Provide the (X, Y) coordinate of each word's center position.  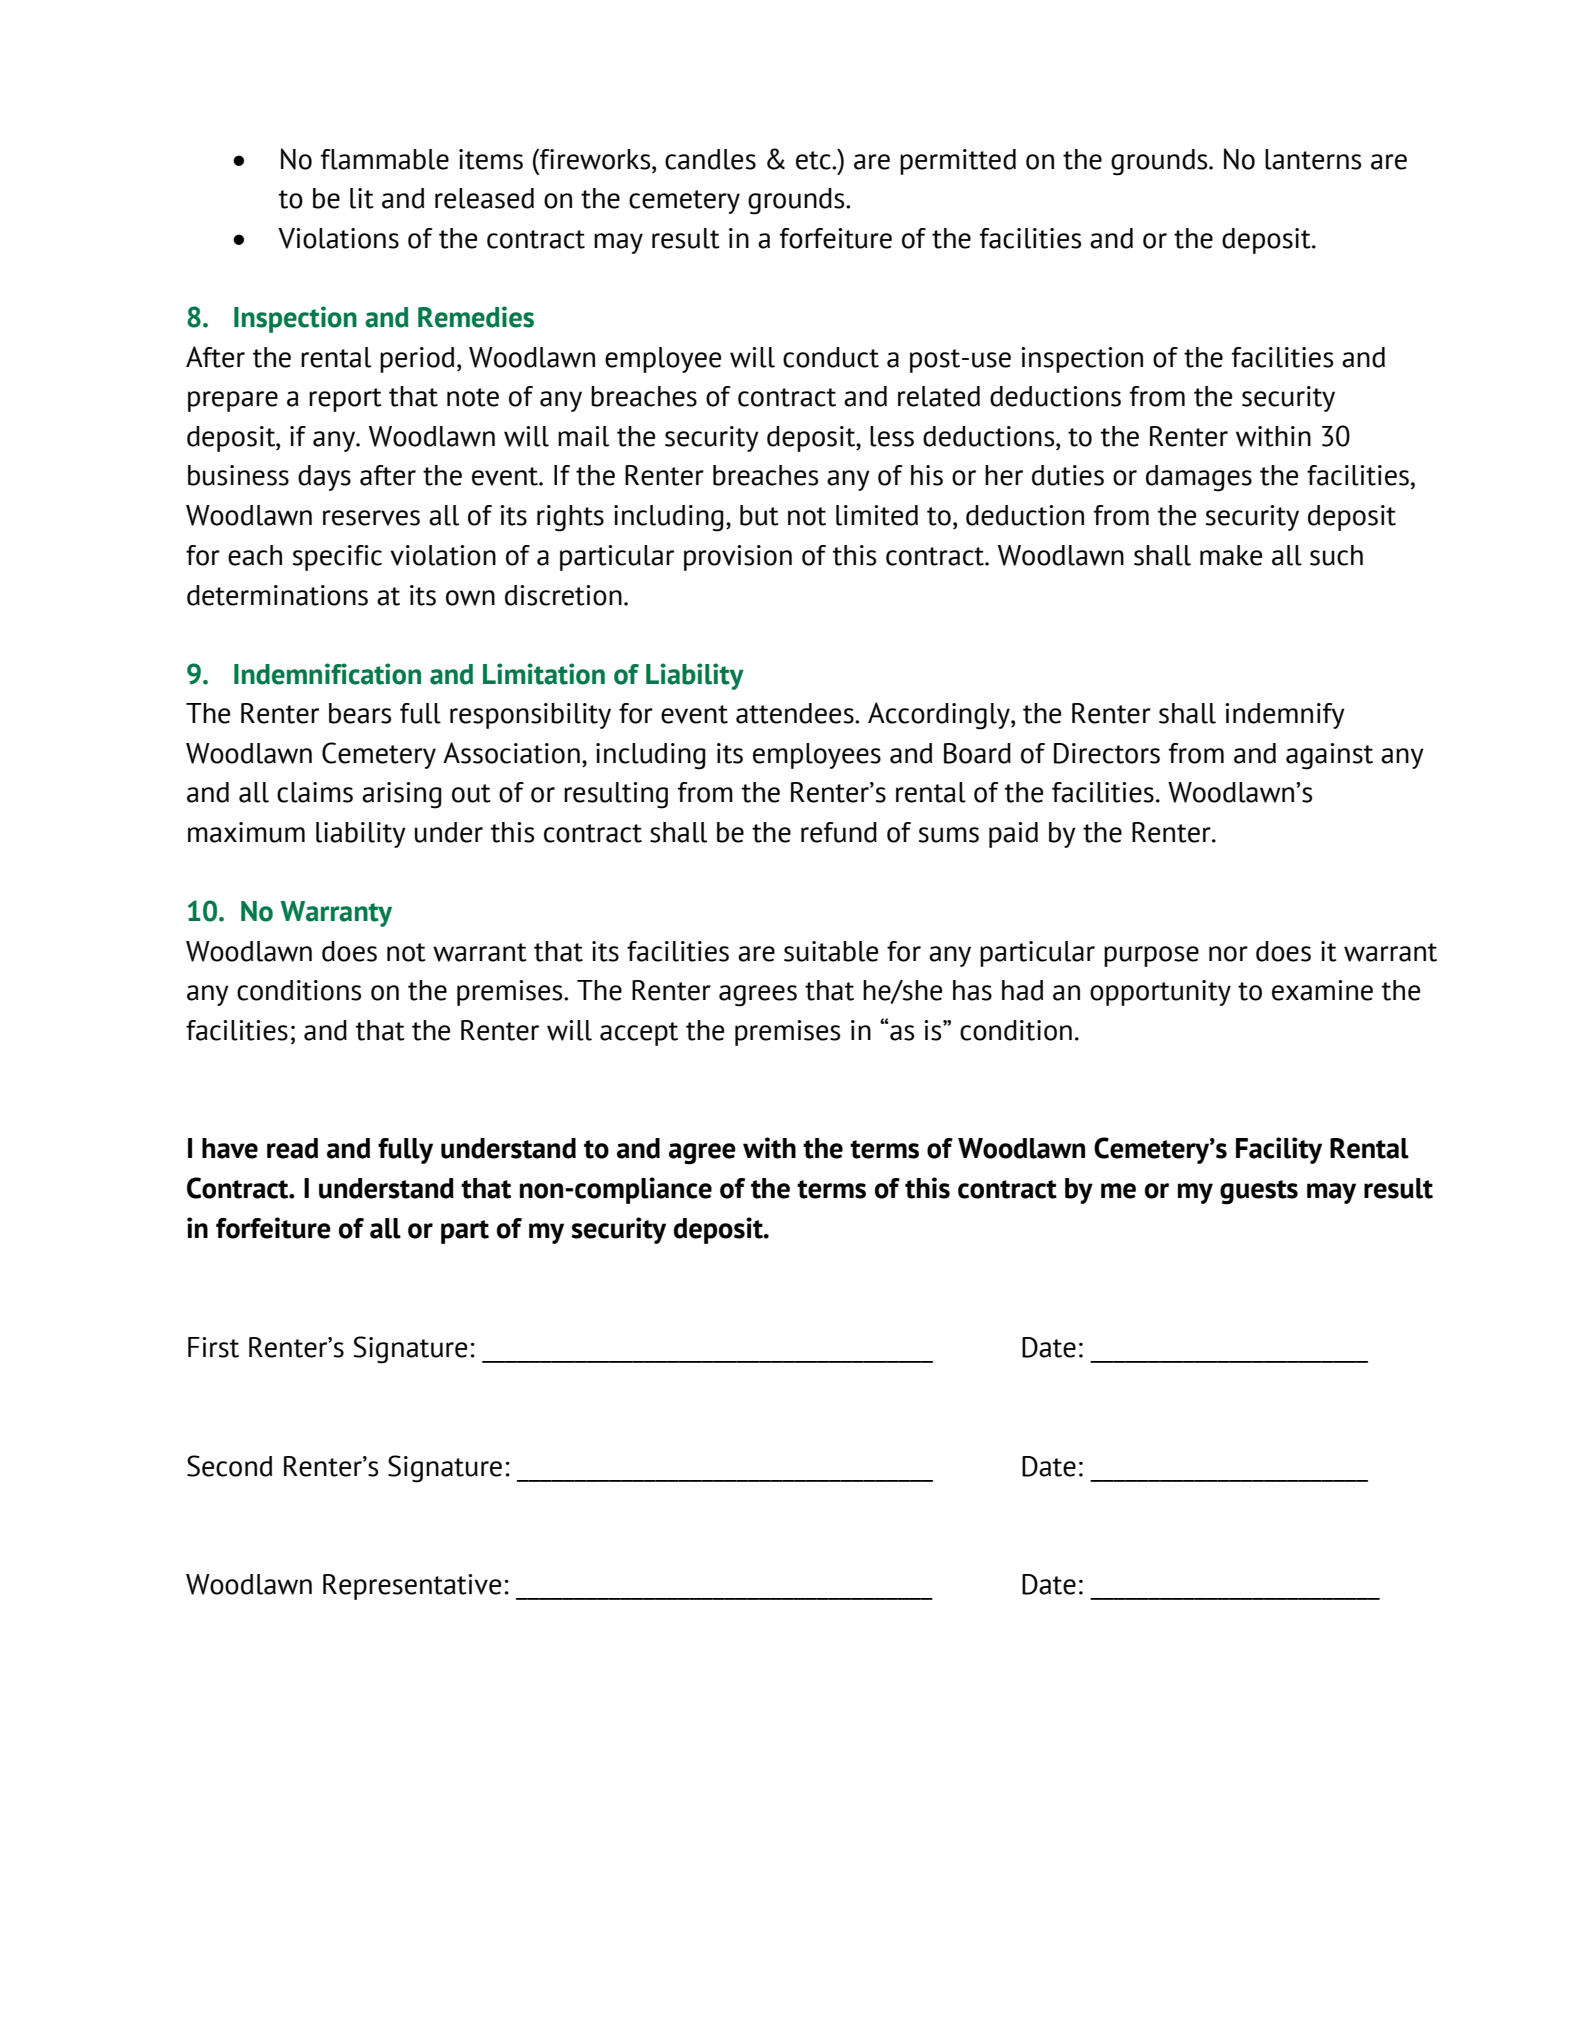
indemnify (1285, 716)
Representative (412, 1587)
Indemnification (327, 674)
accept (639, 1034)
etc (814, 160)
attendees (796, 713)
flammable (385, 159)
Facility (1279, 1150)
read (292, 1148)
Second (229, 1466)
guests (1259, 1192)
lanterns (1313, 159)
